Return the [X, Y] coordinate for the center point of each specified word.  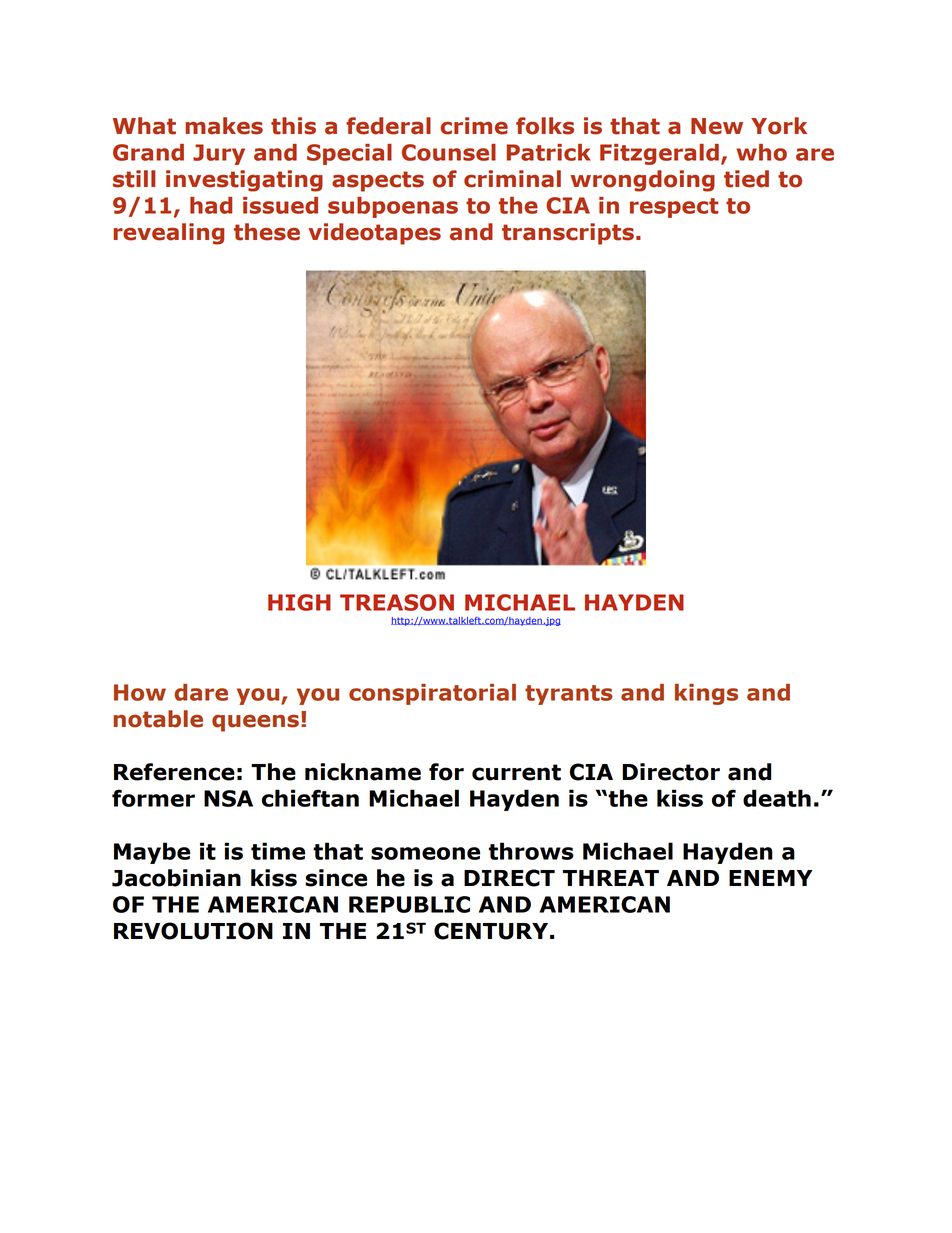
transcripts [568, 234]
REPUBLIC [409, 904]
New [717, 126]
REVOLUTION [193, 931]
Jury [219, 154]
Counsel [449, 152]
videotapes [374, 234]
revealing [168, 234]
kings [706, 694]
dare [201, 692]
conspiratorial [432, 694]
